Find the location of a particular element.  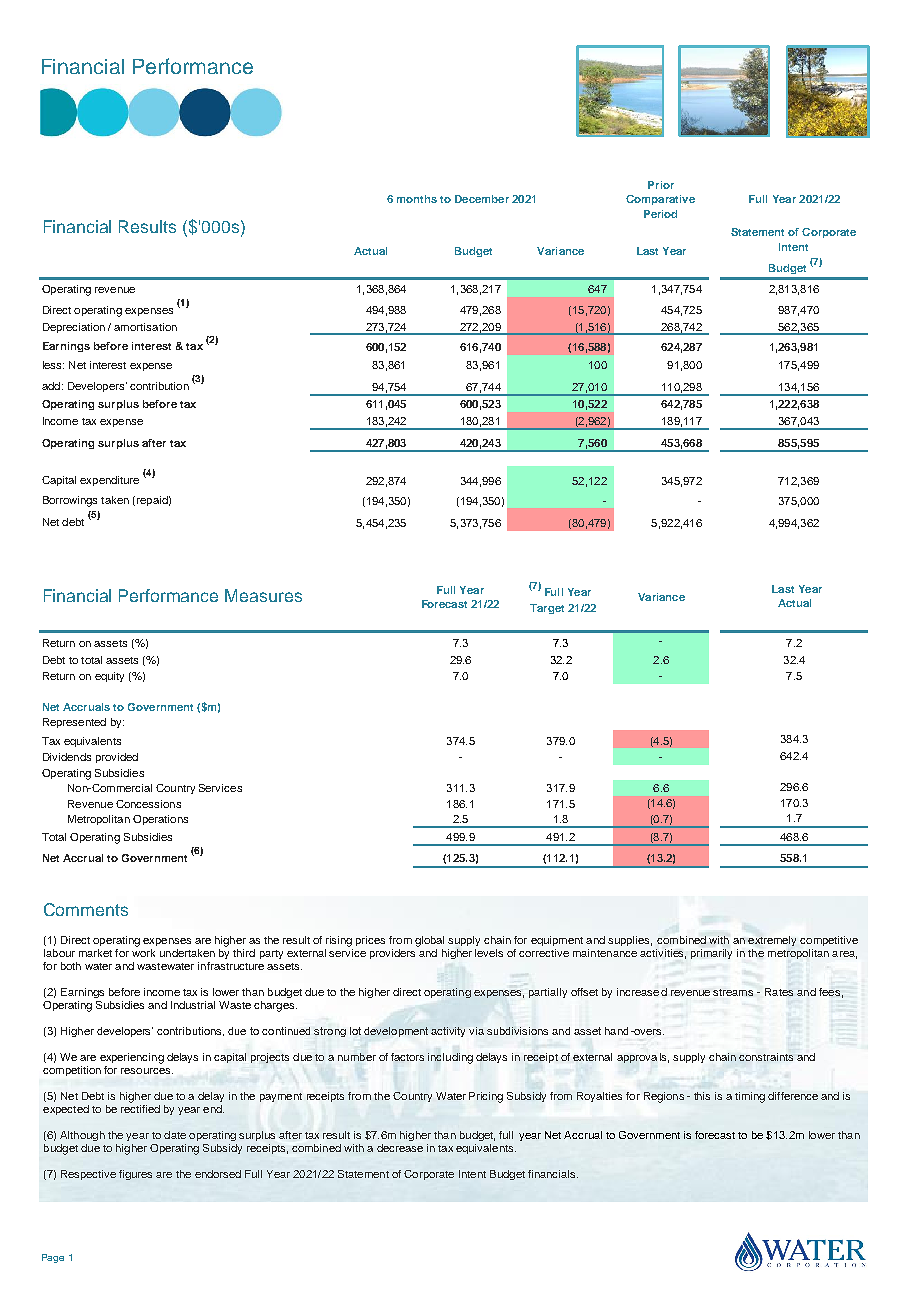

decrease is located at coordinates (400, 1148).
